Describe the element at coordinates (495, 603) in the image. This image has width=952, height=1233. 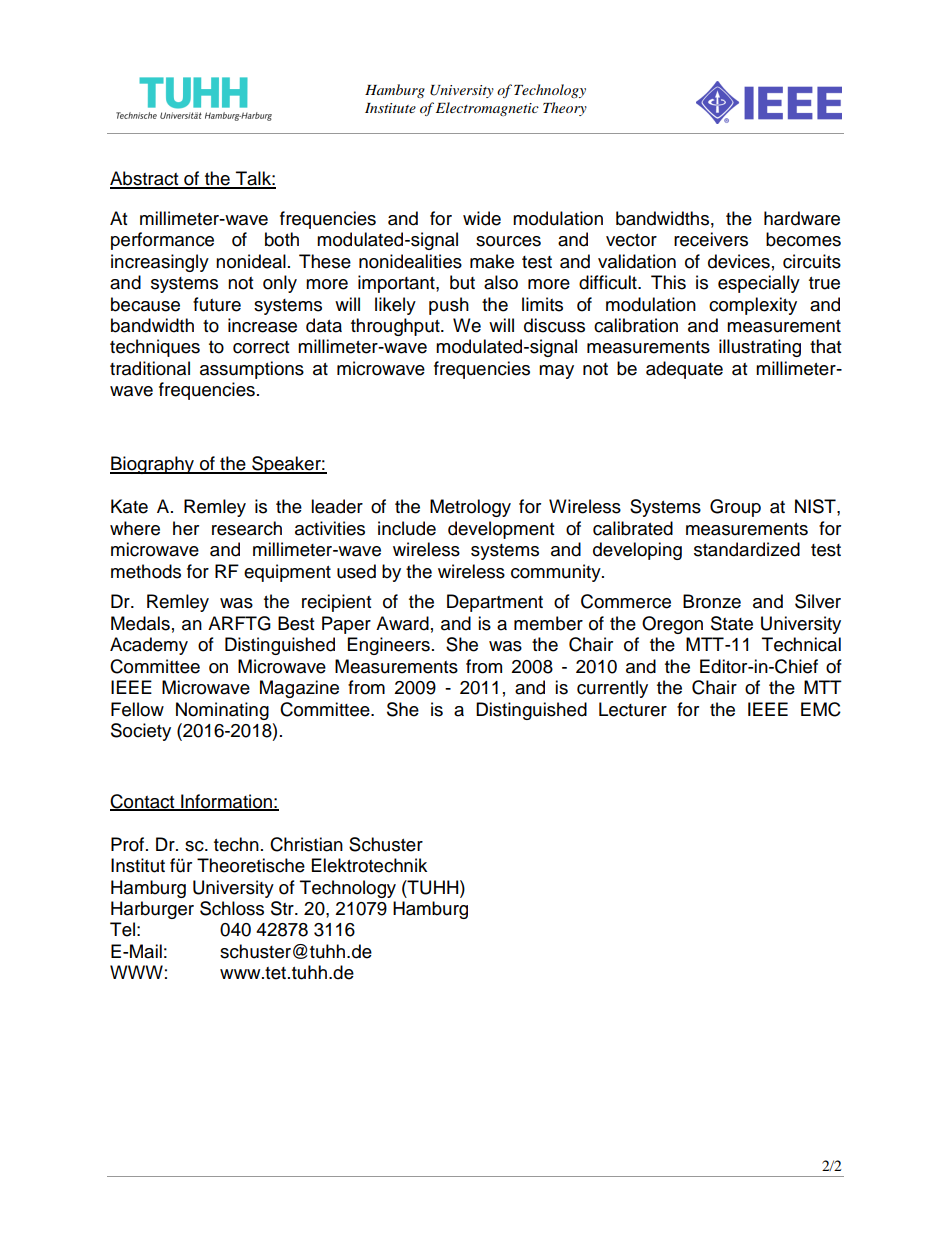
I see `Department` at that location.
